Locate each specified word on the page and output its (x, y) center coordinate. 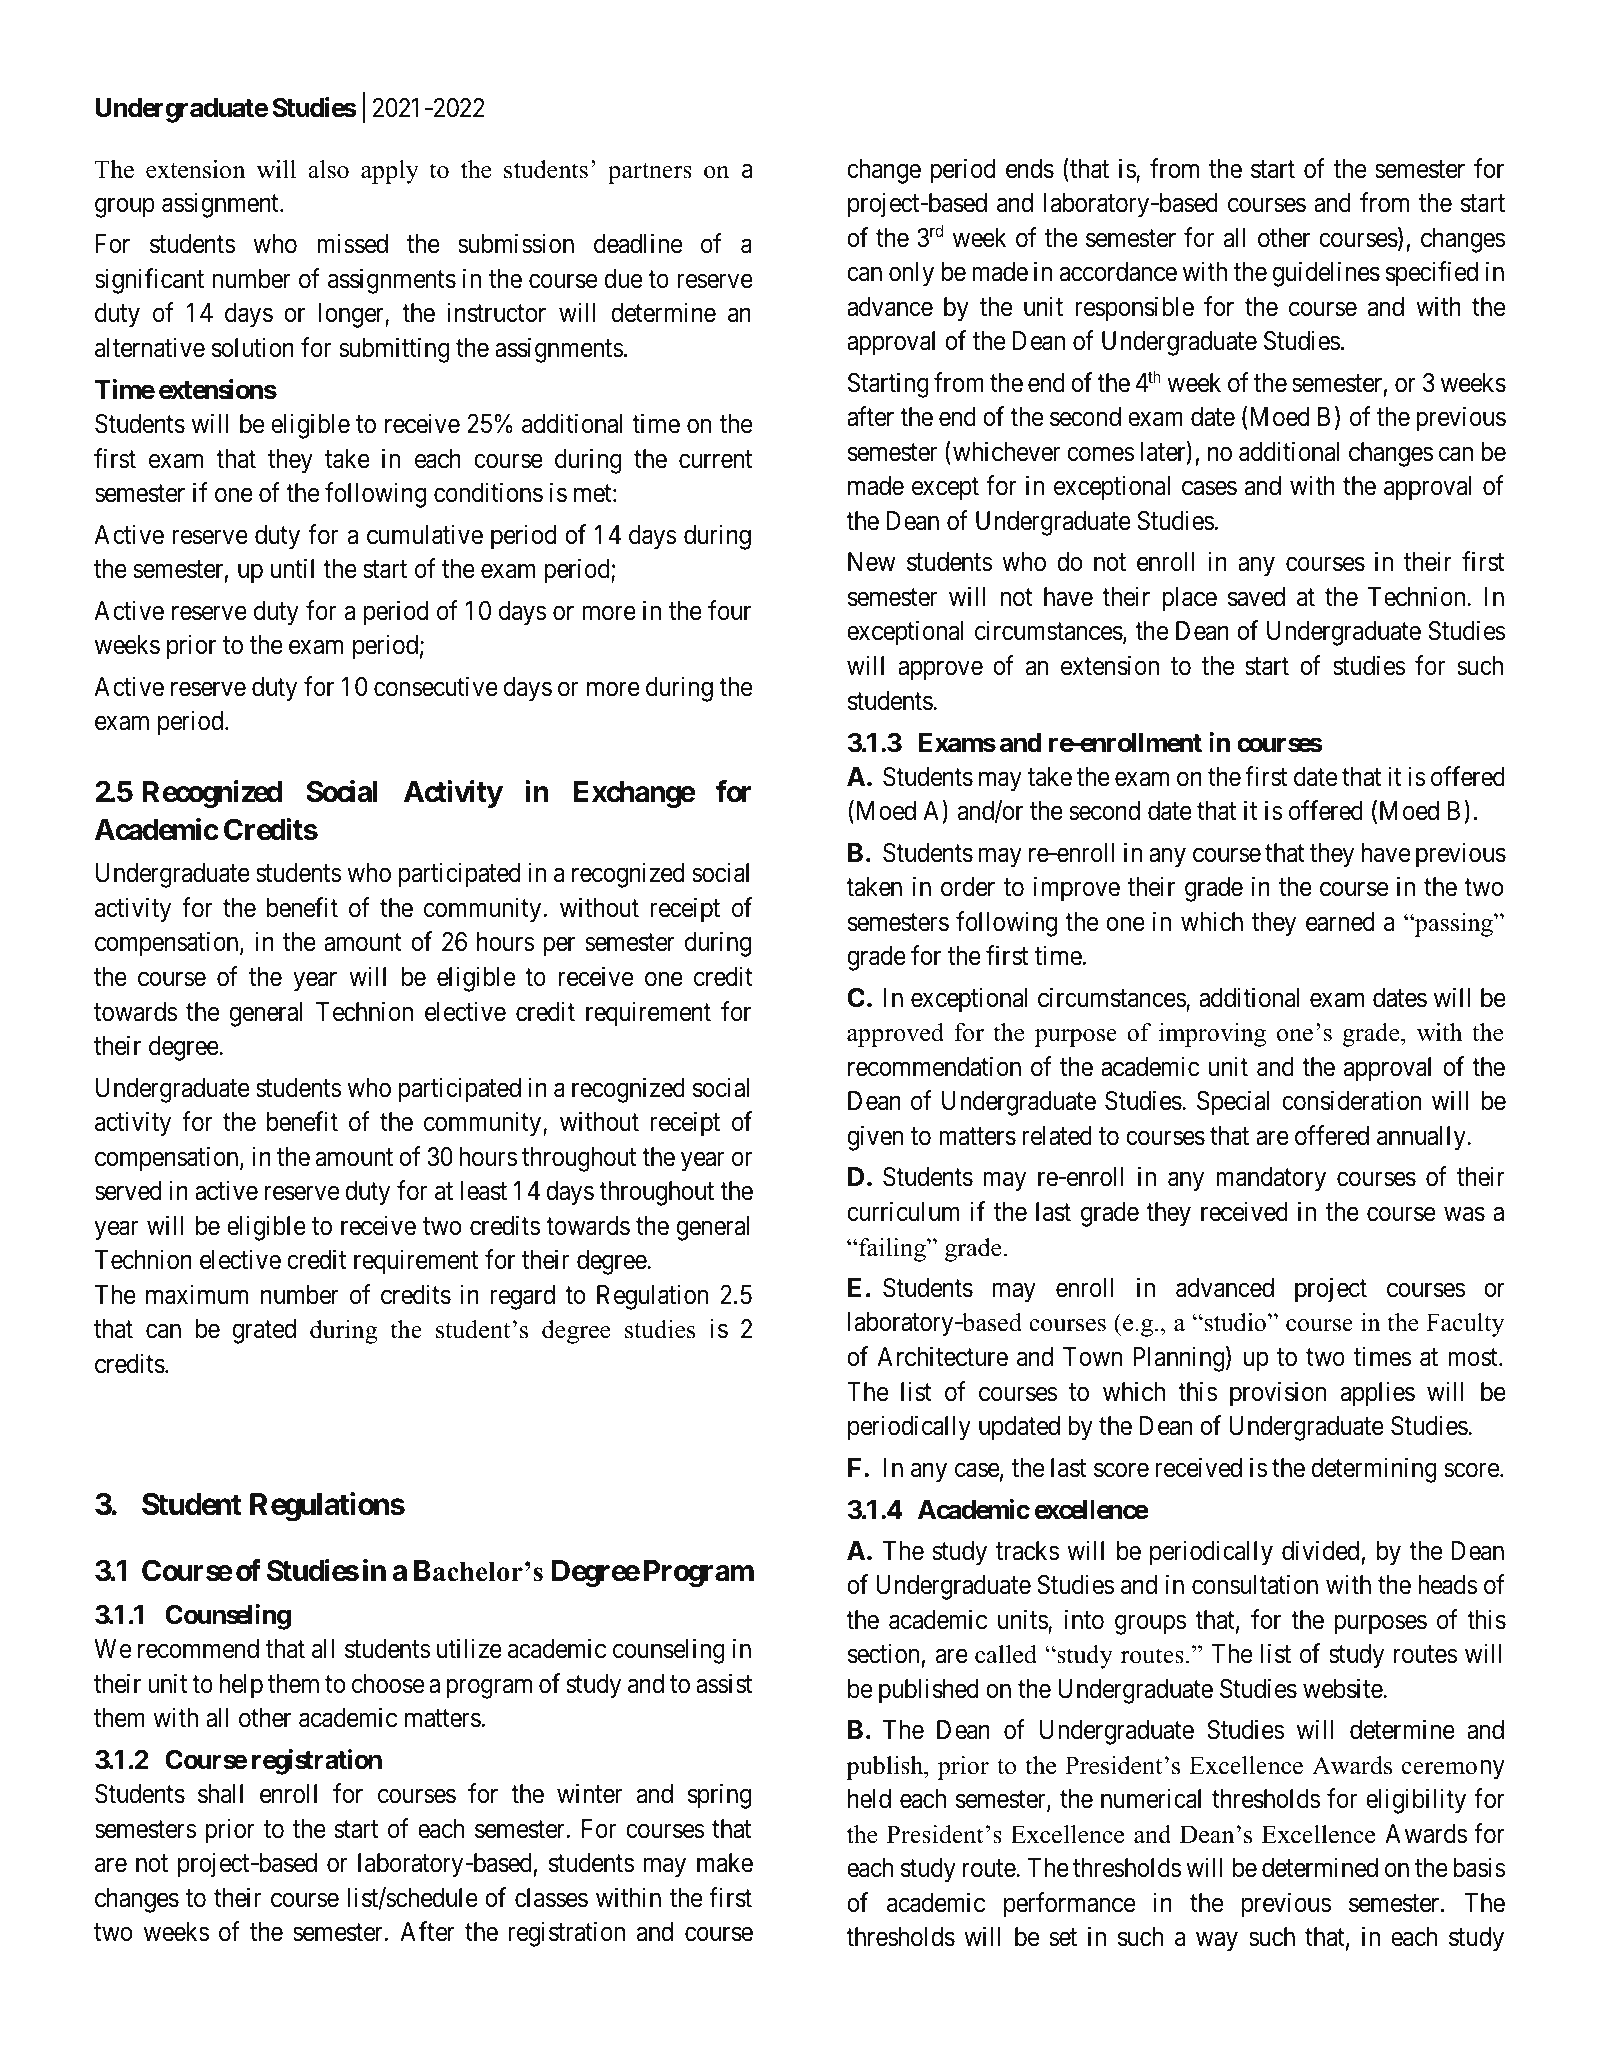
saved (1256, 597)
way (1217, 1942)
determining (1374, 1470)
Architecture (942, 1356)
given (875, 1138)
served (128, 1191)
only (911, 274)
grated (264, 1331)
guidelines (1326, 274)
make (725, 1863)
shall (220, 1794)
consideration (1351, 1101)
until (292, 568)
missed (352, 244)
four (729, 610)
